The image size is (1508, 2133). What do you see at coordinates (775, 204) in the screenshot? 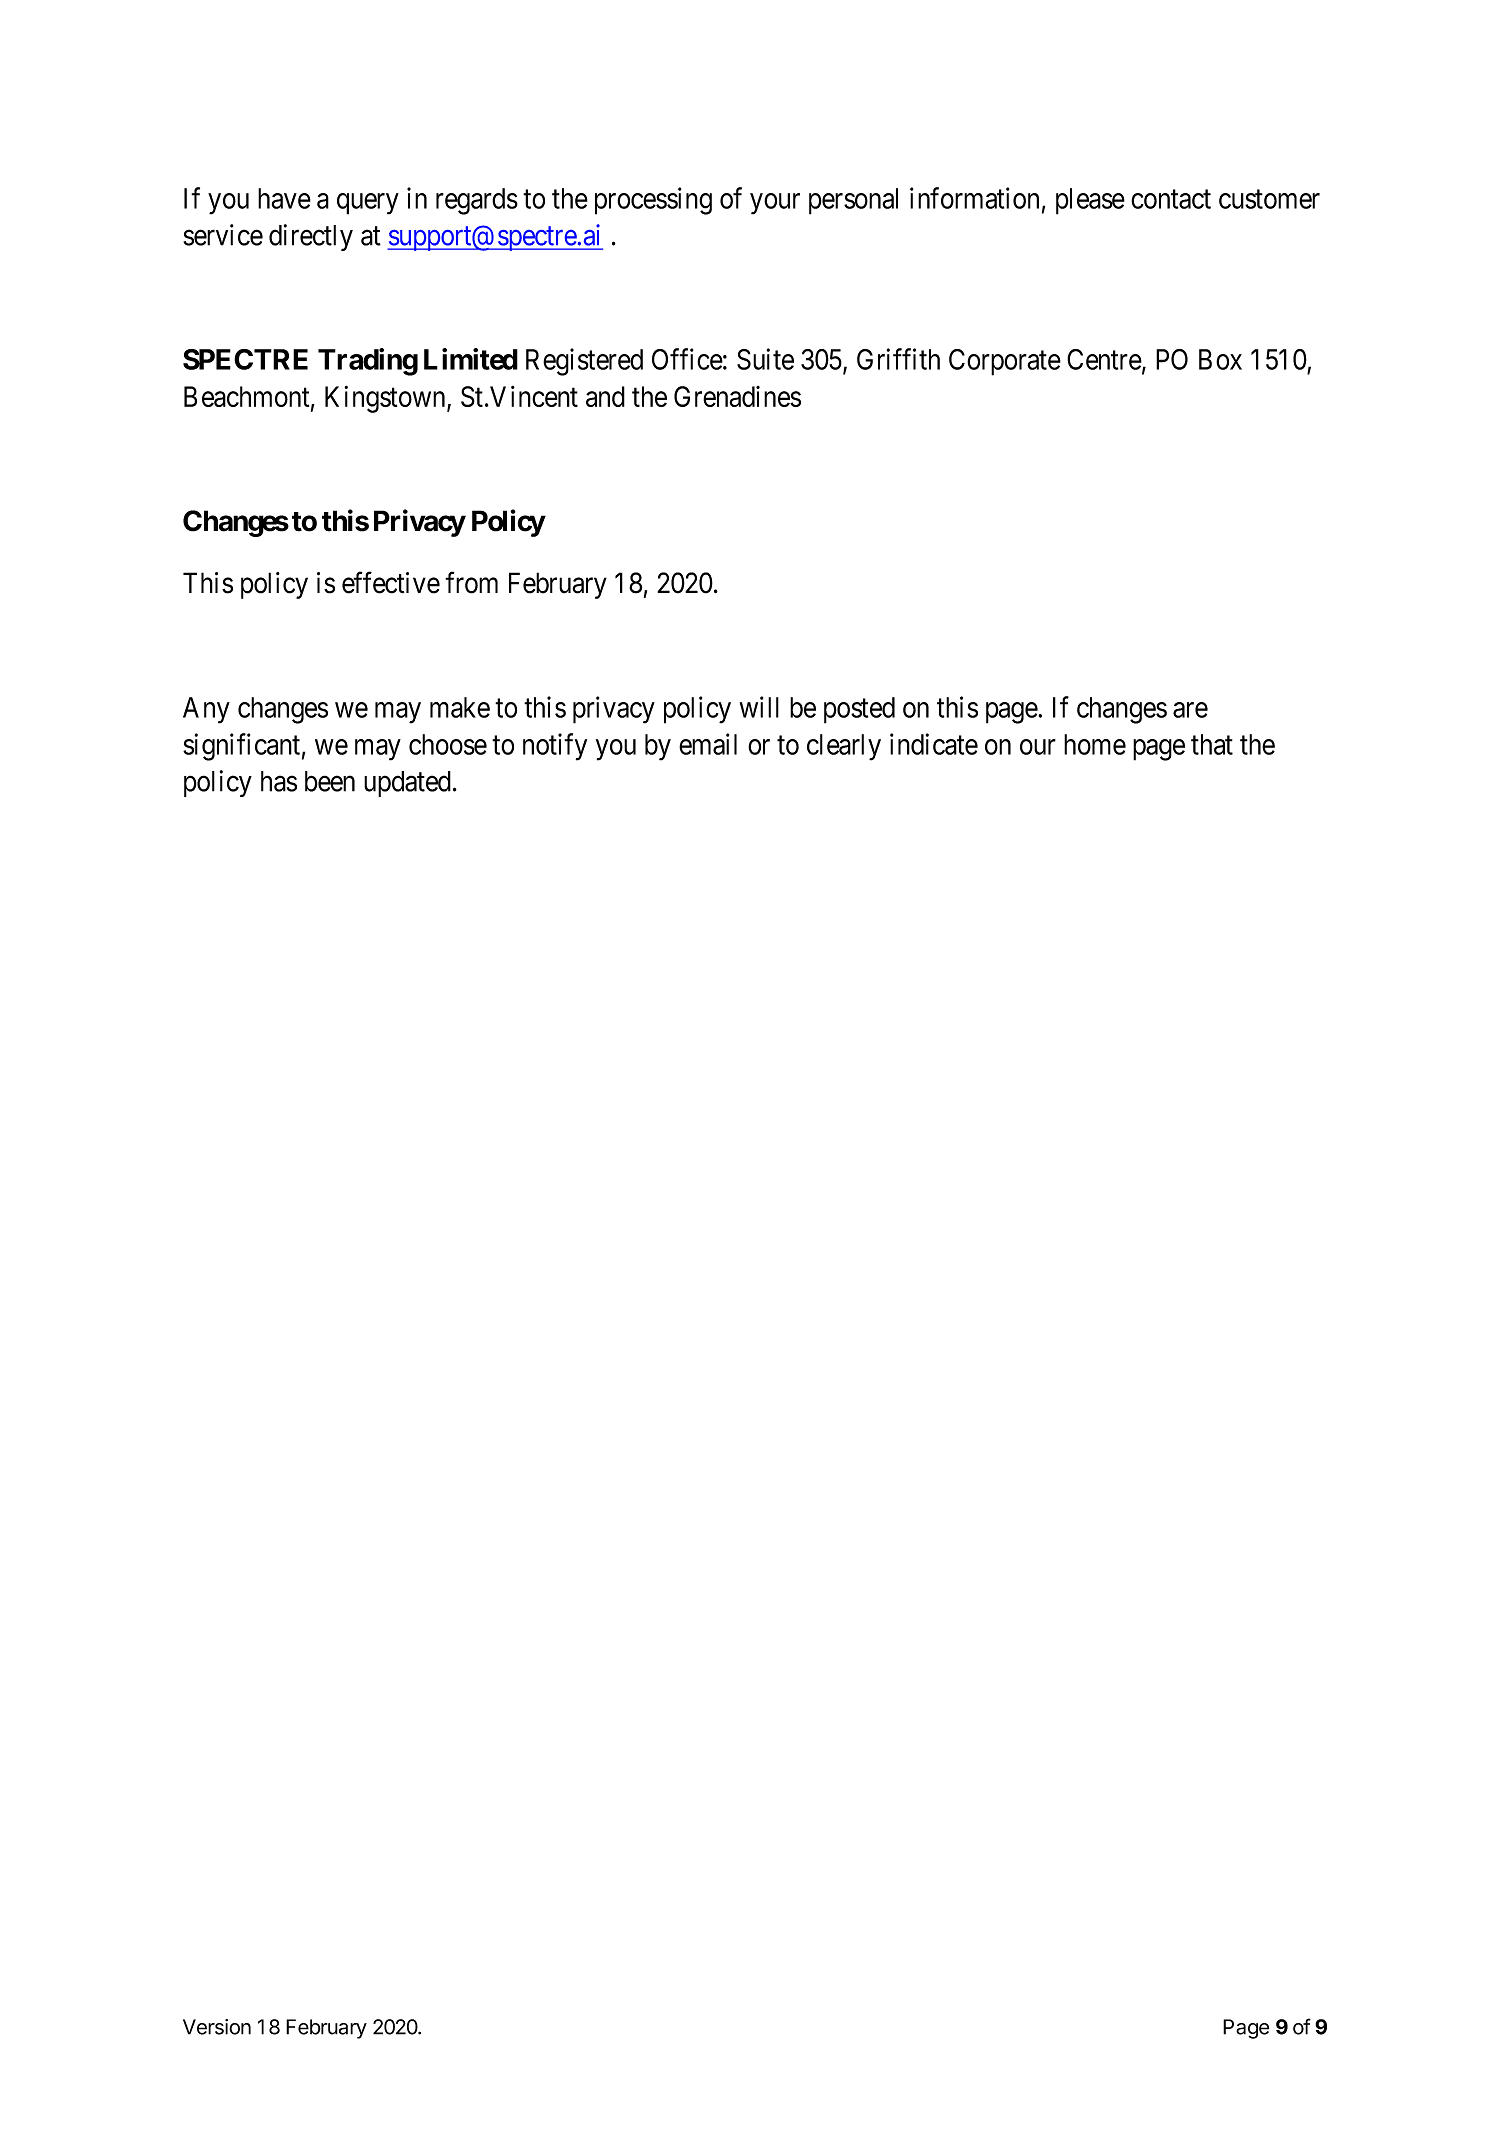
I see `your` at bounding box center [775, 204].
